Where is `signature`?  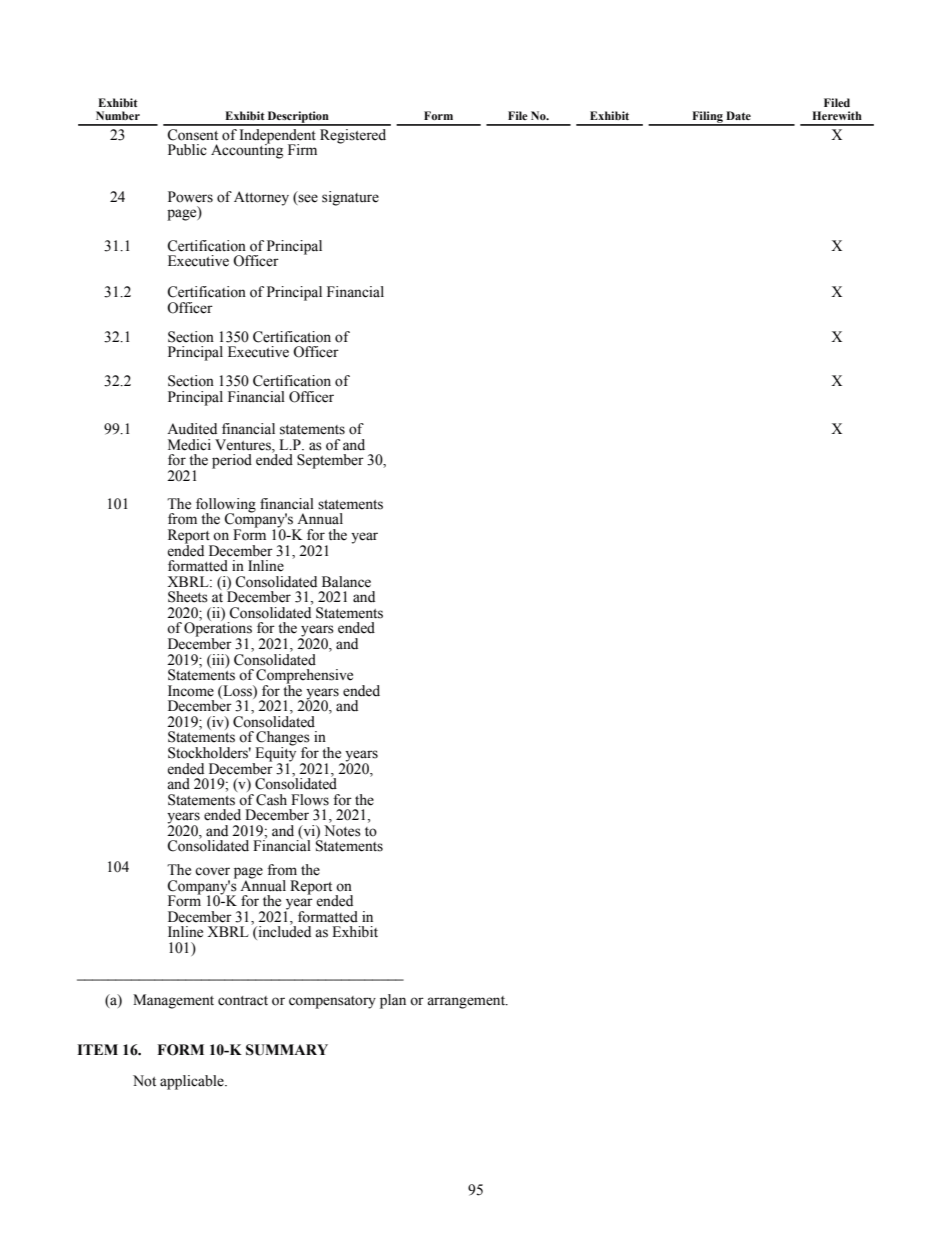
signature is located at coordinates (350, 198).
